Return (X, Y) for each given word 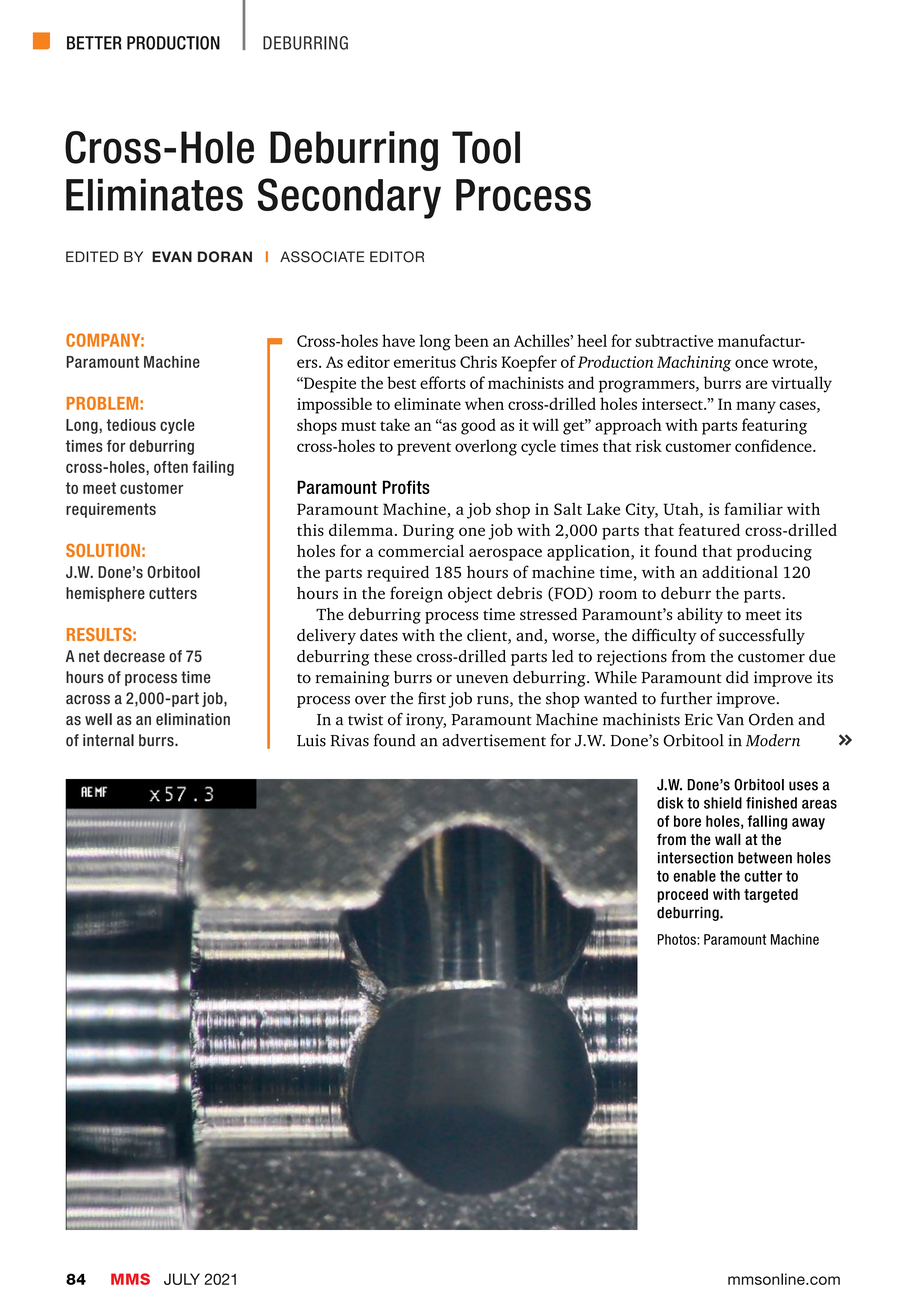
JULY (182, 1279)
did (737, 677)
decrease (134, 656)
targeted (771, 895)
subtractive (674, 340)
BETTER (94, 43)
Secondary (349, 198)
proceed (682, 895)
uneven (482, 679)
